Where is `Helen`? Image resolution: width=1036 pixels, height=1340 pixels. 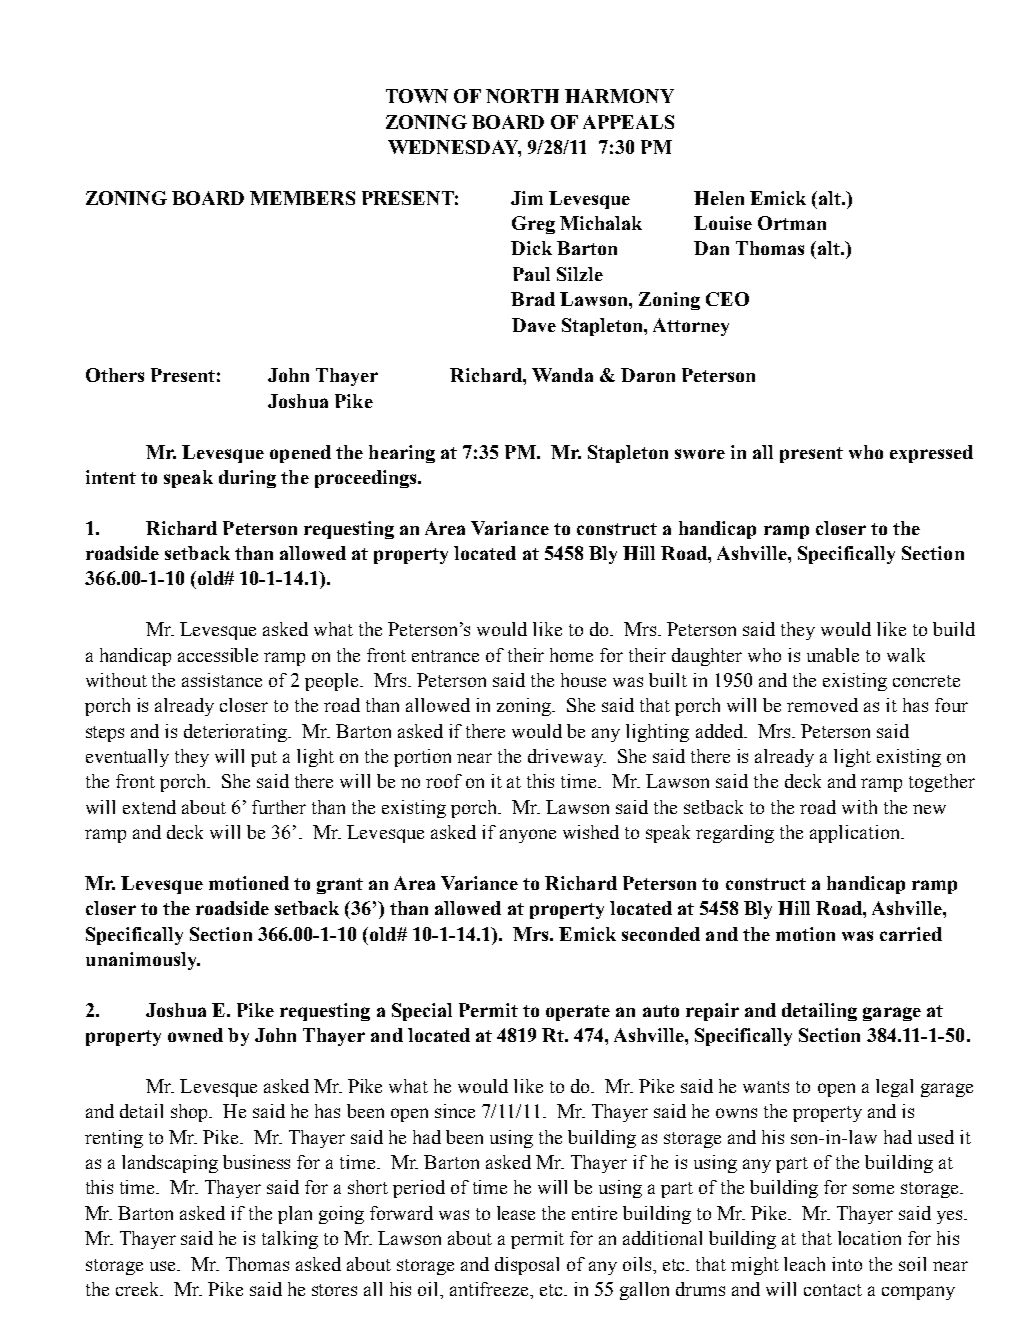 Helen is located at coordinates (719, 198).
